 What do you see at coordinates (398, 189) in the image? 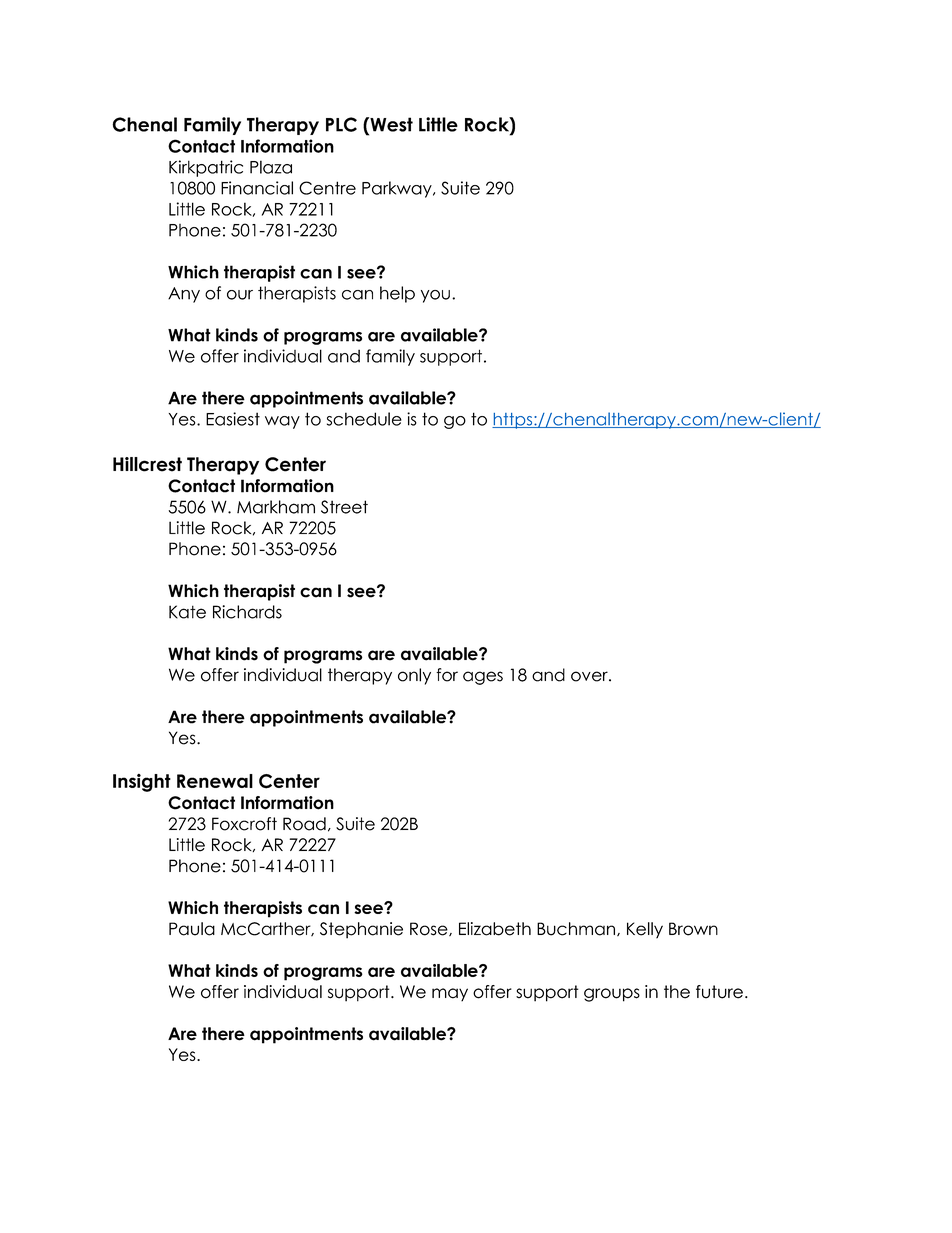
I see `Parkway` at bounding box center [398, 189].
